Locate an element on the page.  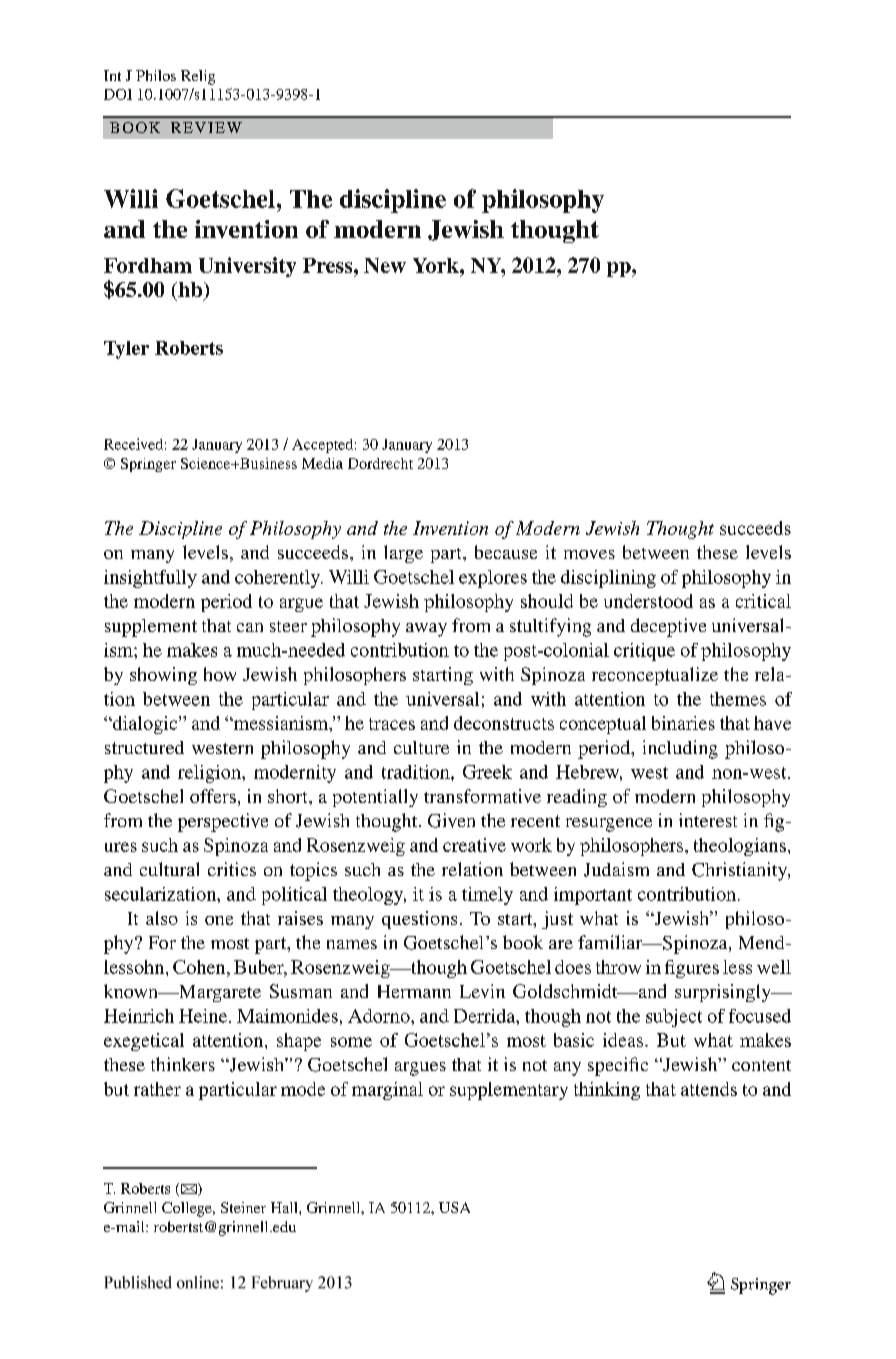
DOI is located at coordinates (118, 94).
